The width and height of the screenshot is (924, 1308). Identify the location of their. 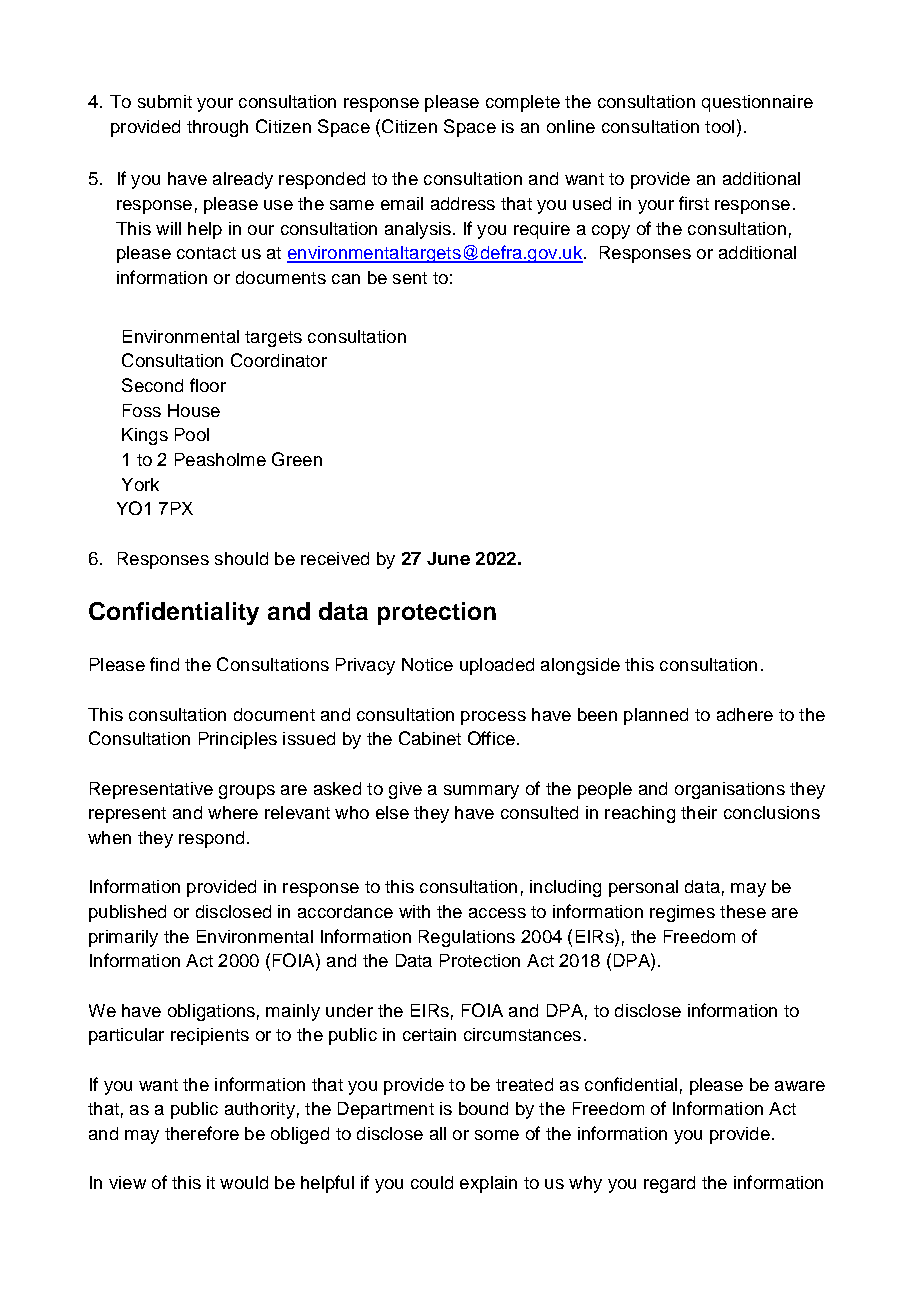
(699, 812).
